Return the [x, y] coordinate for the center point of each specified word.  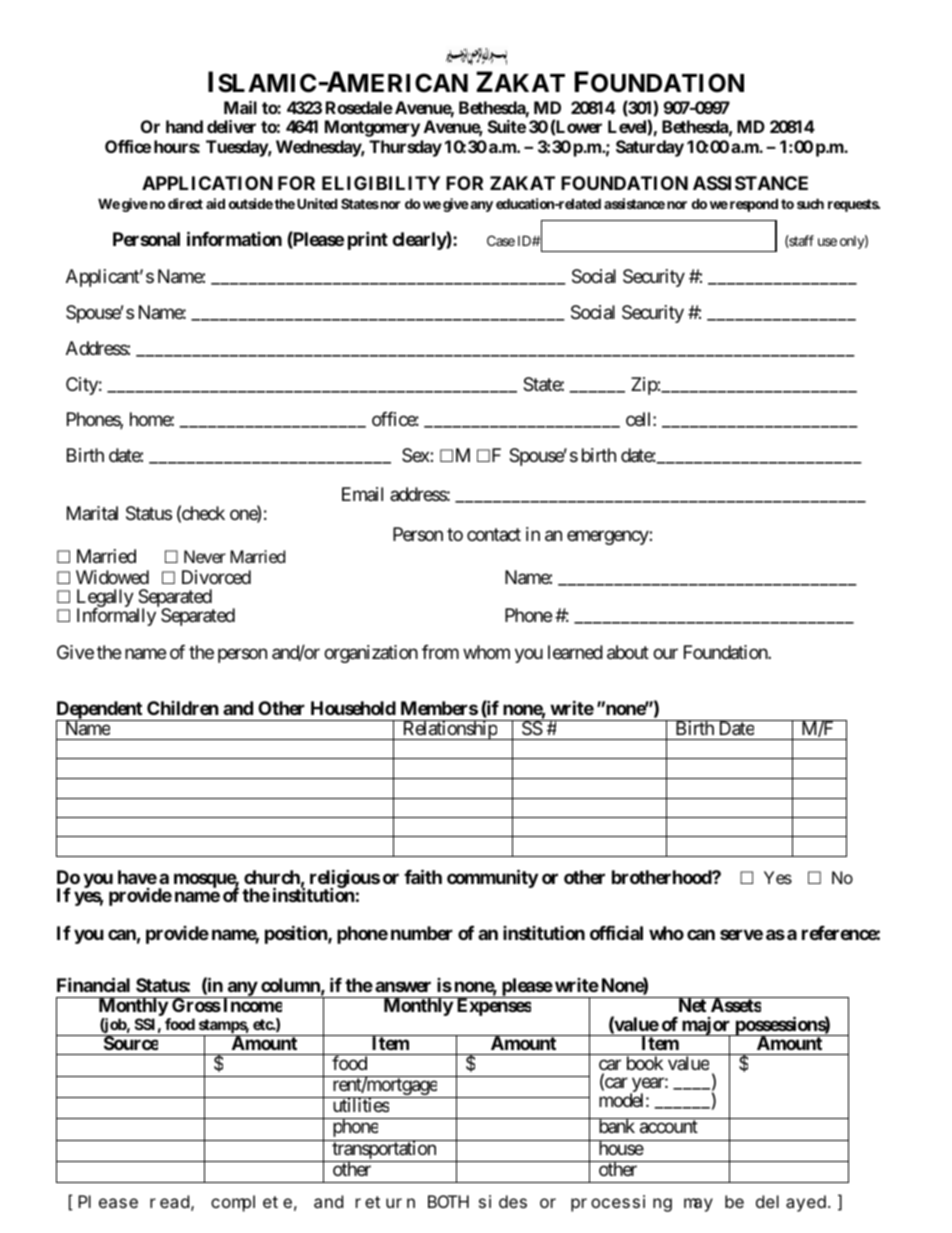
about [628, 652]
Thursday [405, 148]
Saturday [650, 148]
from [440, 652]
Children [183, 708]
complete [251, 1203]
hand [184, 126]
